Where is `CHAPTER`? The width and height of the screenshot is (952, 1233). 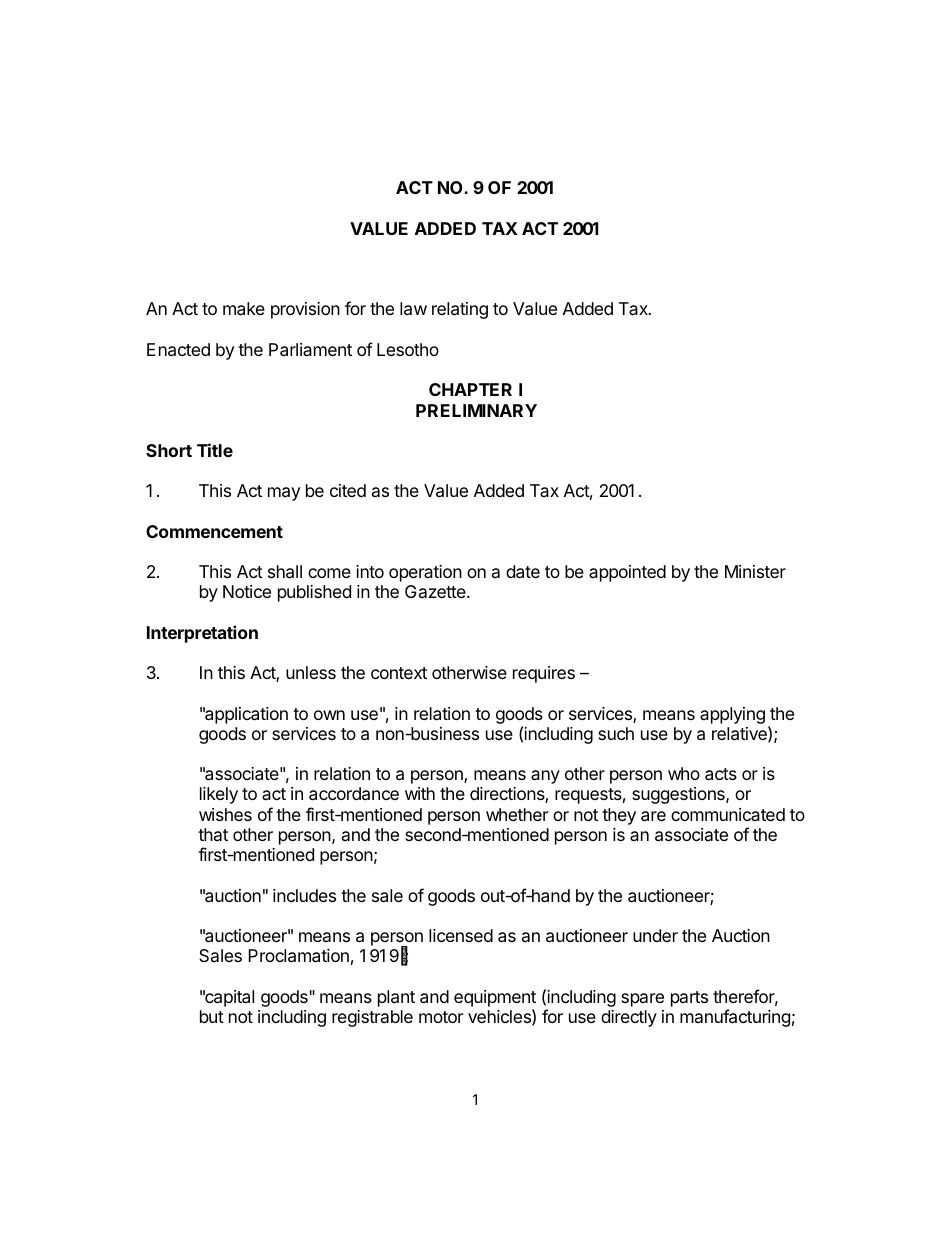
CHAPTER is located at coordinates (470, 389).
